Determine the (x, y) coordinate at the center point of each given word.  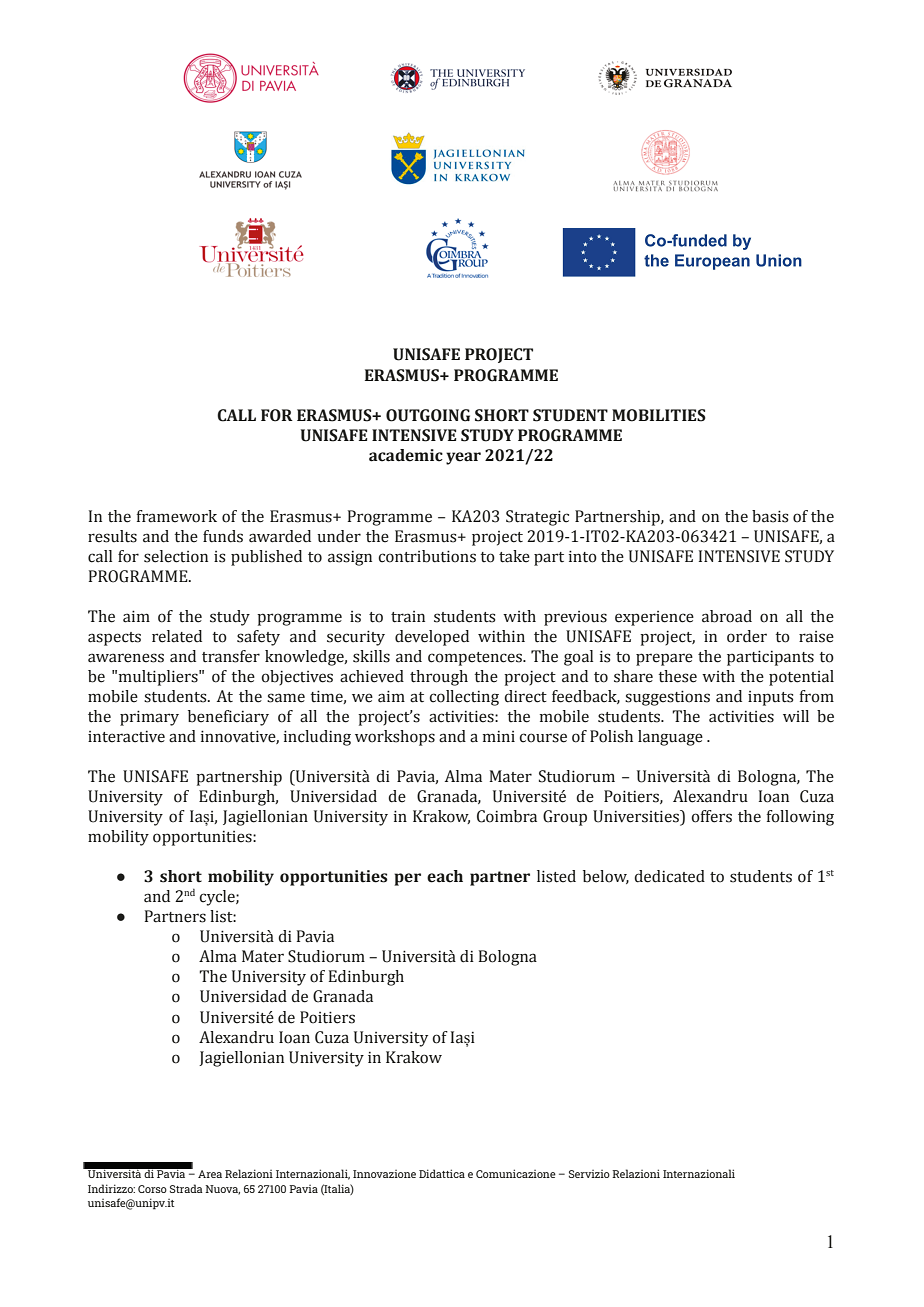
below (606, 877)
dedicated (669, 876)
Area (210, 1174)
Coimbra (507, 816)
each (445, 876)
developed (432, 638)
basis (770, 516)
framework (177, 516)
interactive (126, 737)
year (463, 458)
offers (711, 816)
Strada (186, 1188)
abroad (727, 616)
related (177, 636)
